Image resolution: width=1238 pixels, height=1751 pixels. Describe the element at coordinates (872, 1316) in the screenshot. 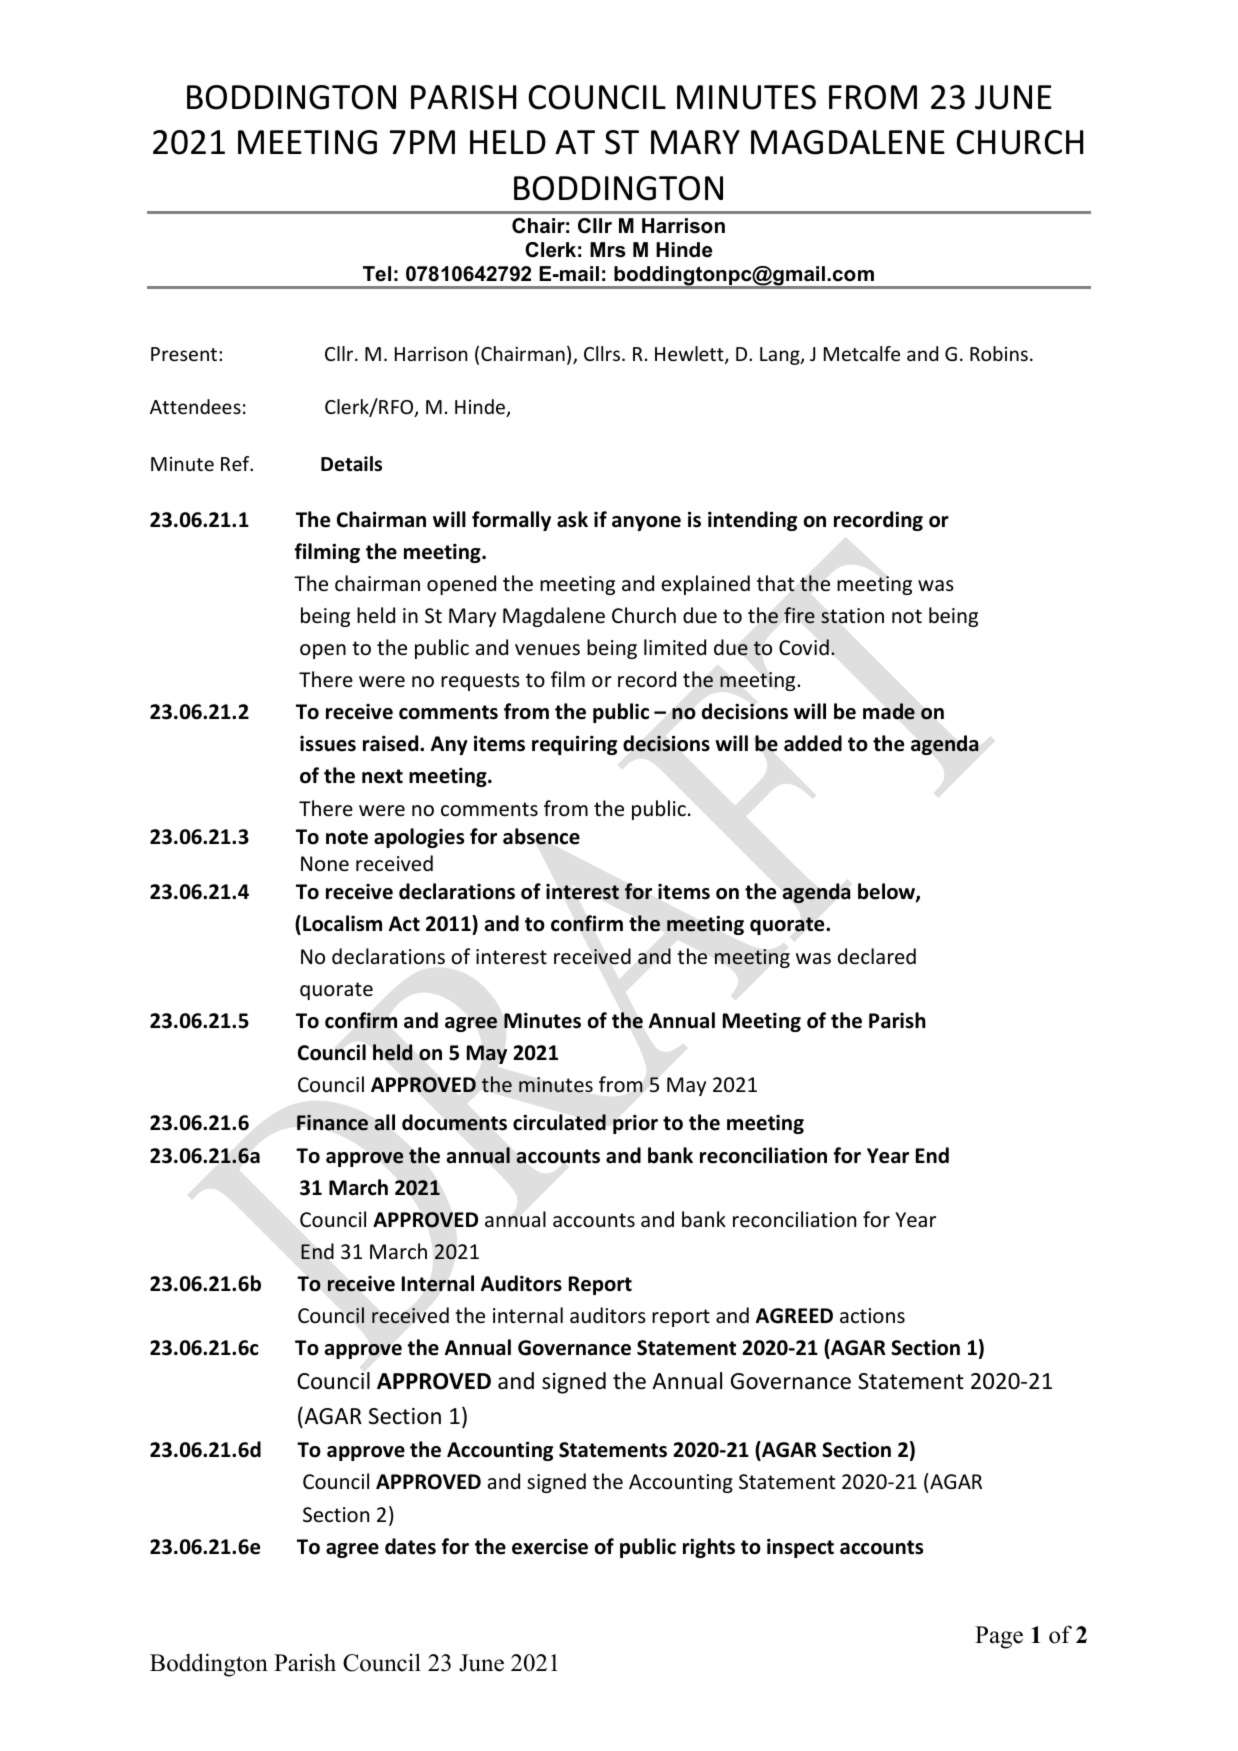

I see `actions` at that location.
